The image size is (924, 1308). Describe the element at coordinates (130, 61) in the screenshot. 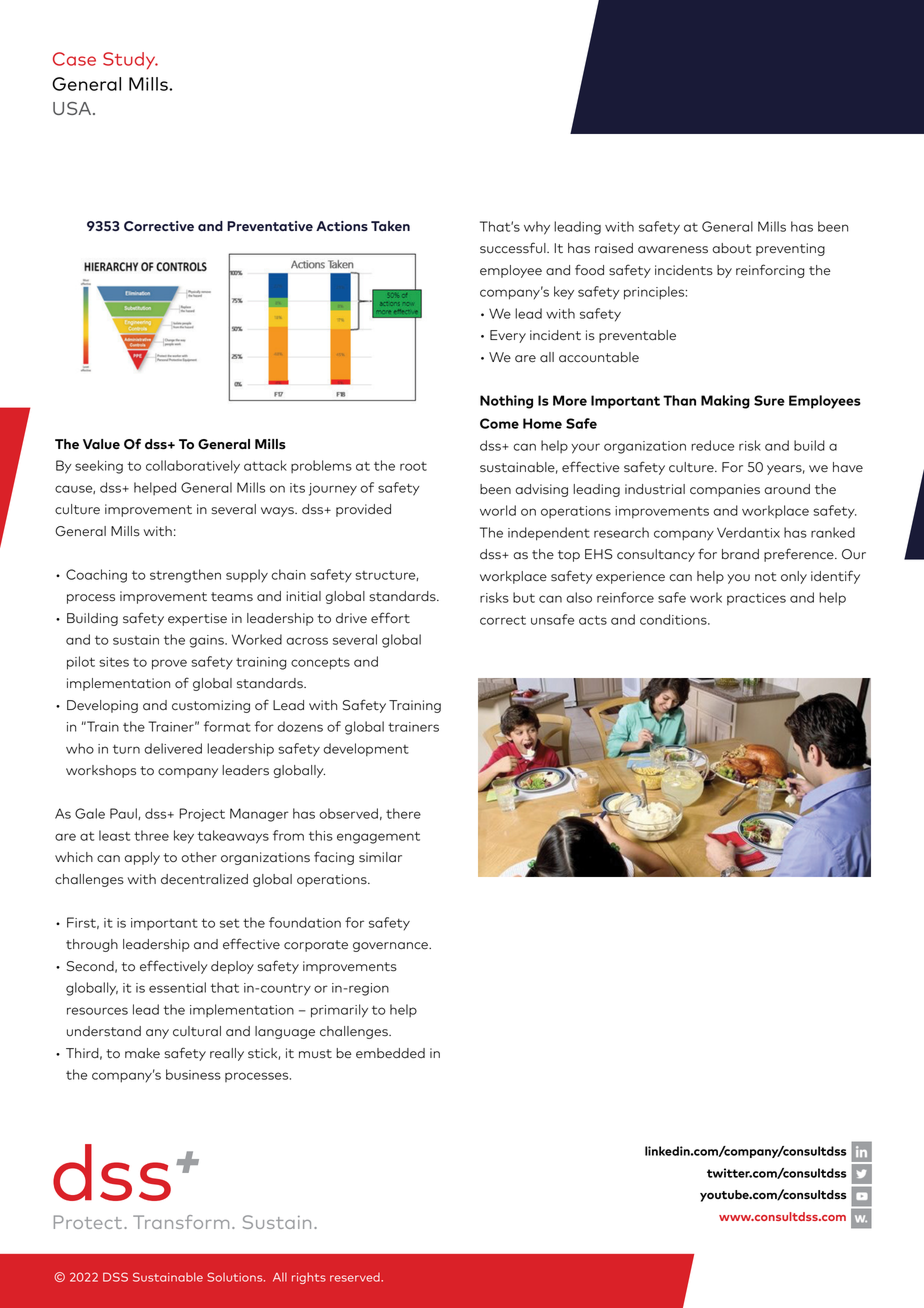

I see `Study` at that location.
